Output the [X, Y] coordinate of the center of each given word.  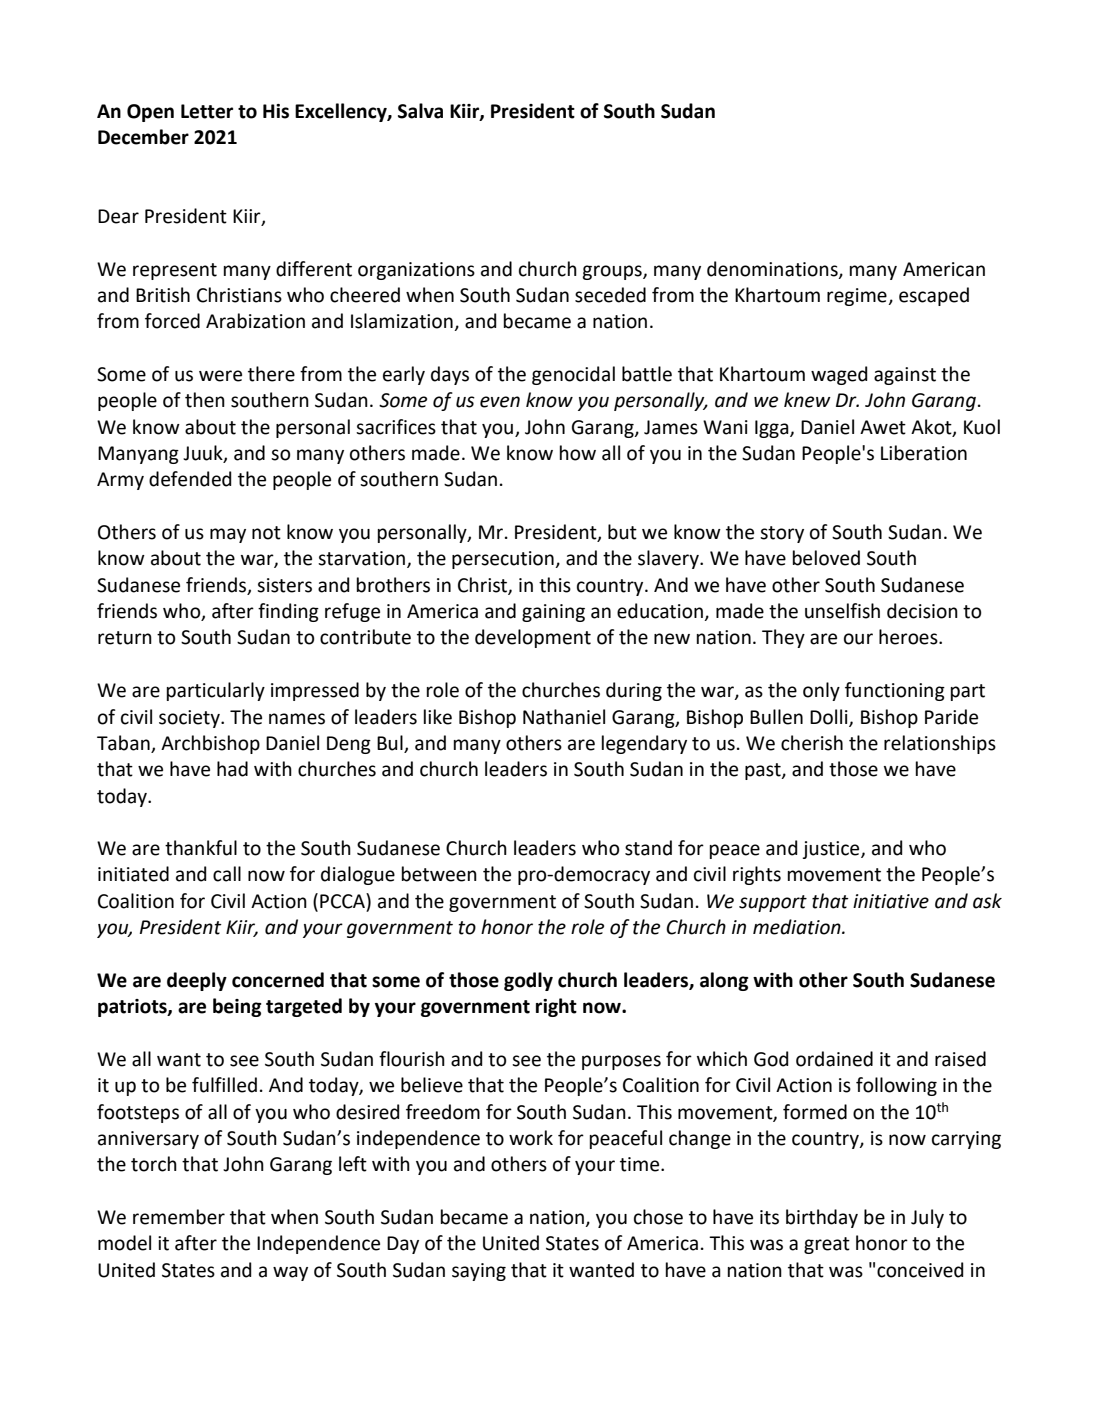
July [927, 1218]
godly [528, 981]
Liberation [924, 453]
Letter [207, 111]
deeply [197, 981]
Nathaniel [564, 717]
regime [858, 297]
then [205, 400]
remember [179, 1217]
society [190, 719]
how [578, 453]
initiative [891, 901]
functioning [895, 691]
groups [613, 272]
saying [479, 1272]
